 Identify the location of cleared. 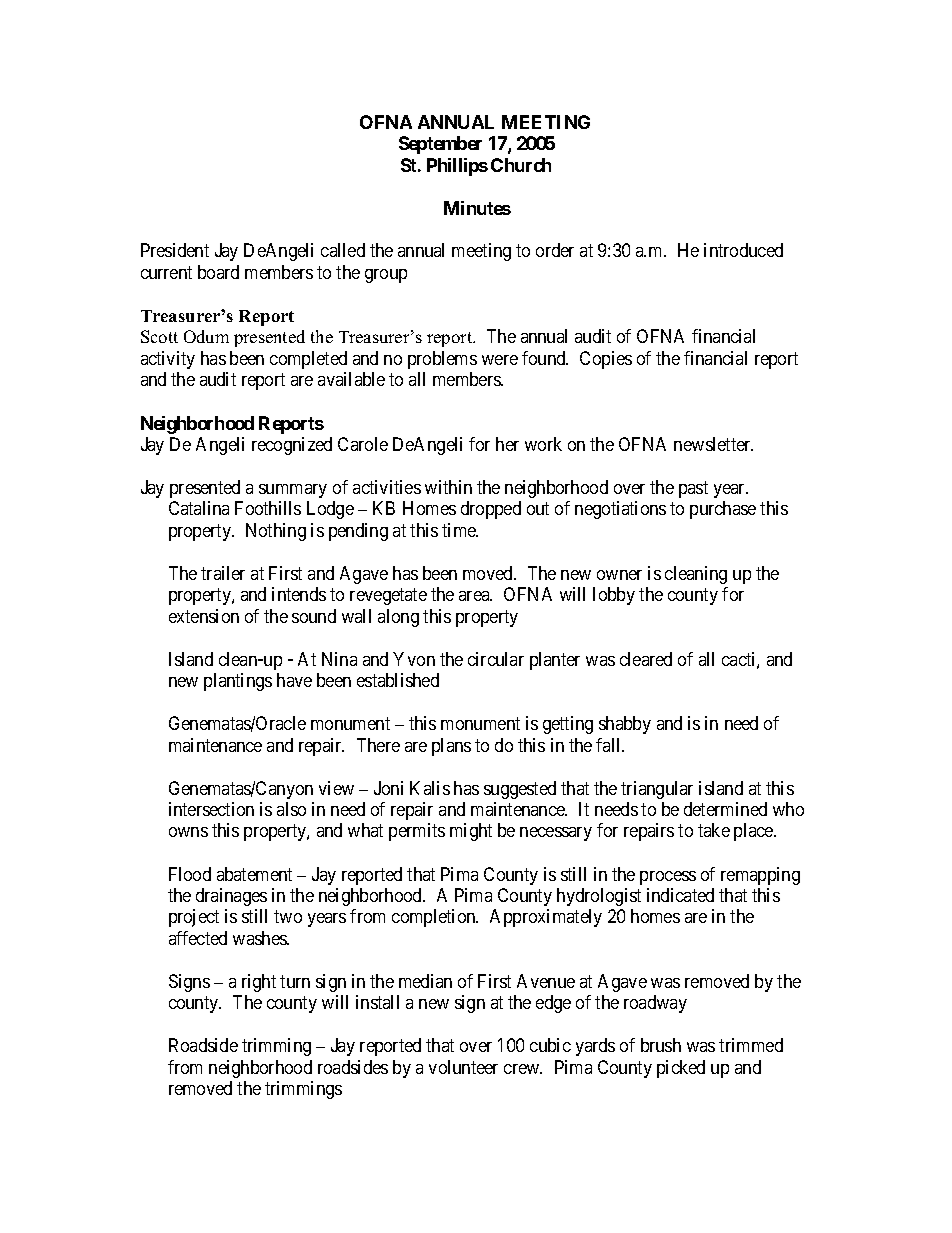
(646, 659).
